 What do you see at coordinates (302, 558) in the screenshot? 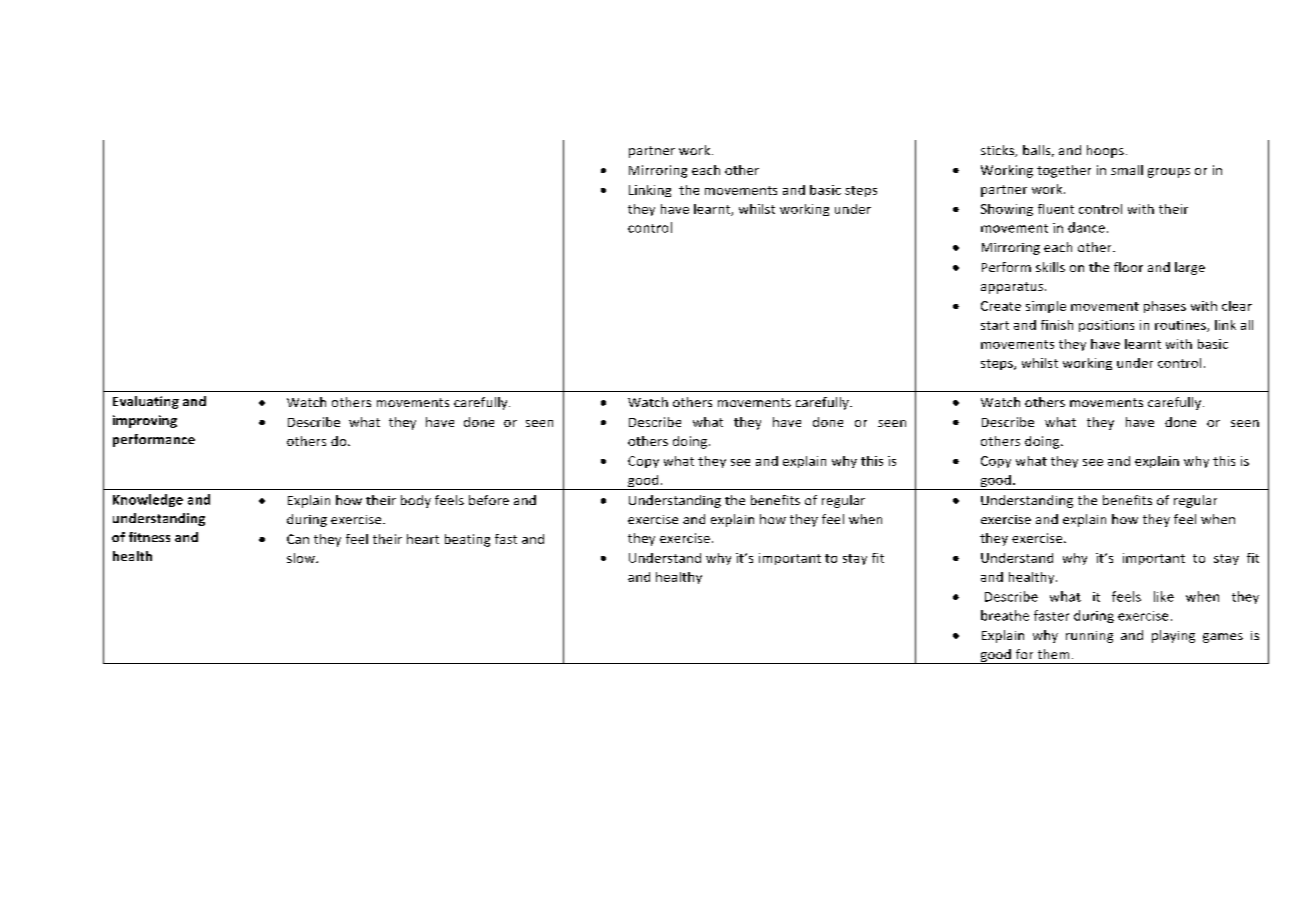
I see `slow` at bounding box center [302, 558].
